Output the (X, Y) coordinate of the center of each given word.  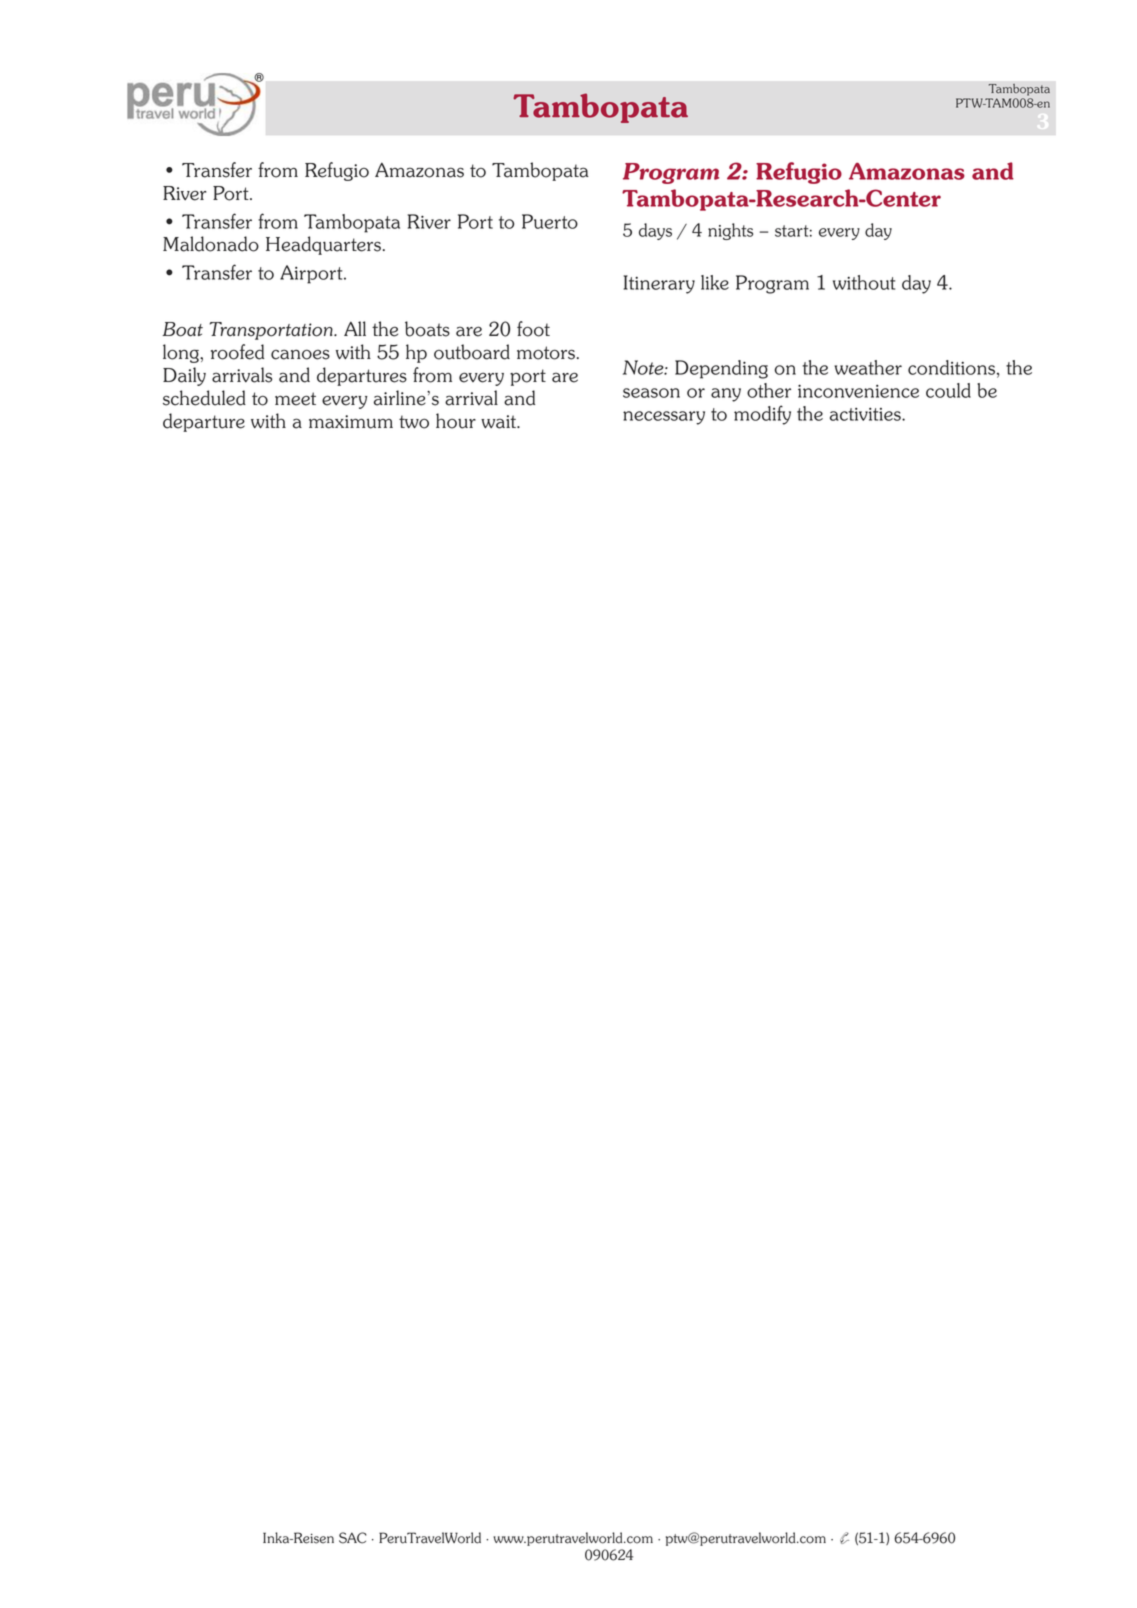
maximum (351, 422)
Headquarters (323, 245)
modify (762, 415)
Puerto (550, 221)
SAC (353, 1538)
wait (500, 422)
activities (866, 414)
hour (456, 421)
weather (868, 367)
